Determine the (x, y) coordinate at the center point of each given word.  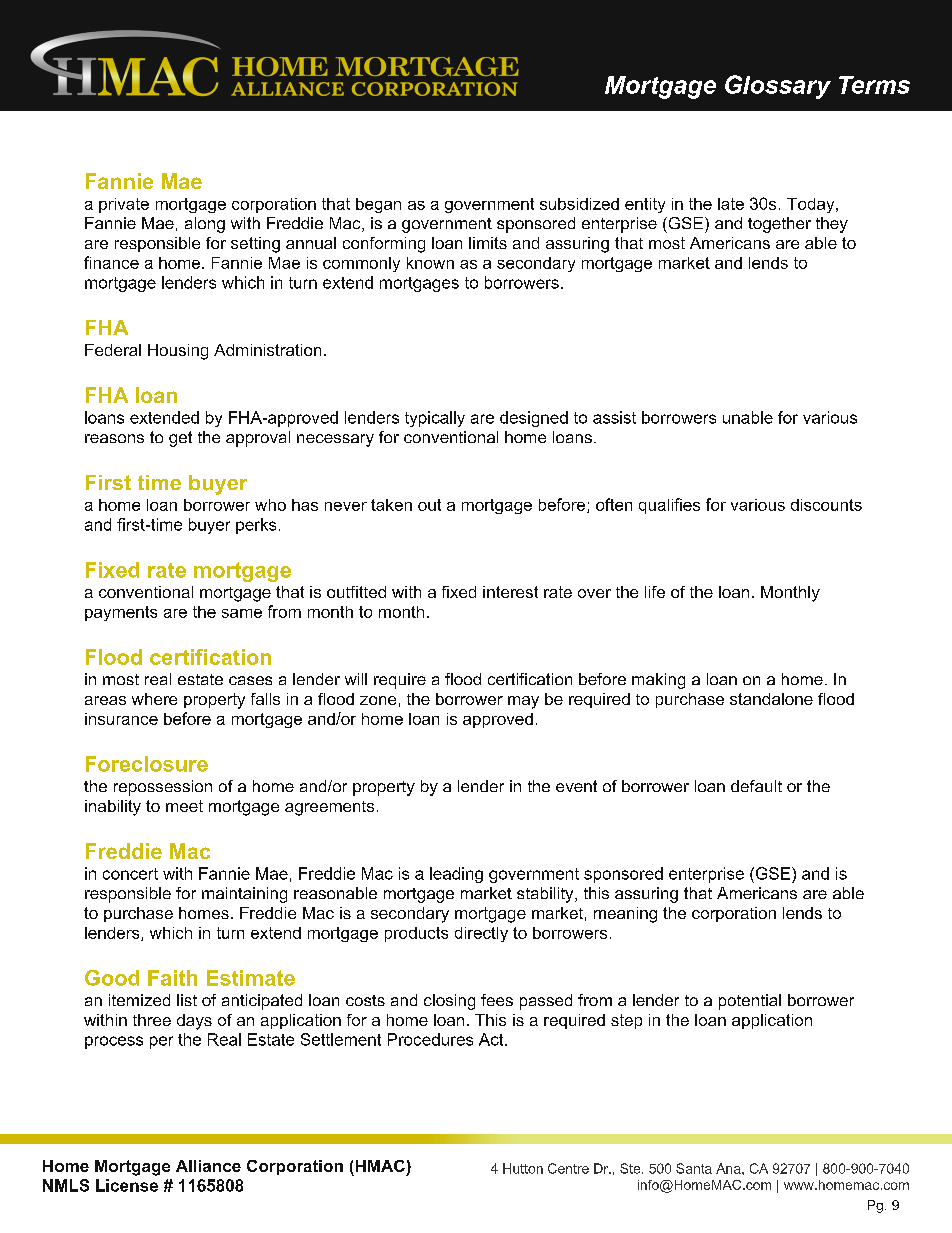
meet (184, 806)
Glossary (778, 87)
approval (258, 439)
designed (534, 419)
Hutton (523, 1168)
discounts (826, 505)
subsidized (579, 204)
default (756, 786)
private (124, 205)
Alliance (208, 1166)
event (576, 786)
